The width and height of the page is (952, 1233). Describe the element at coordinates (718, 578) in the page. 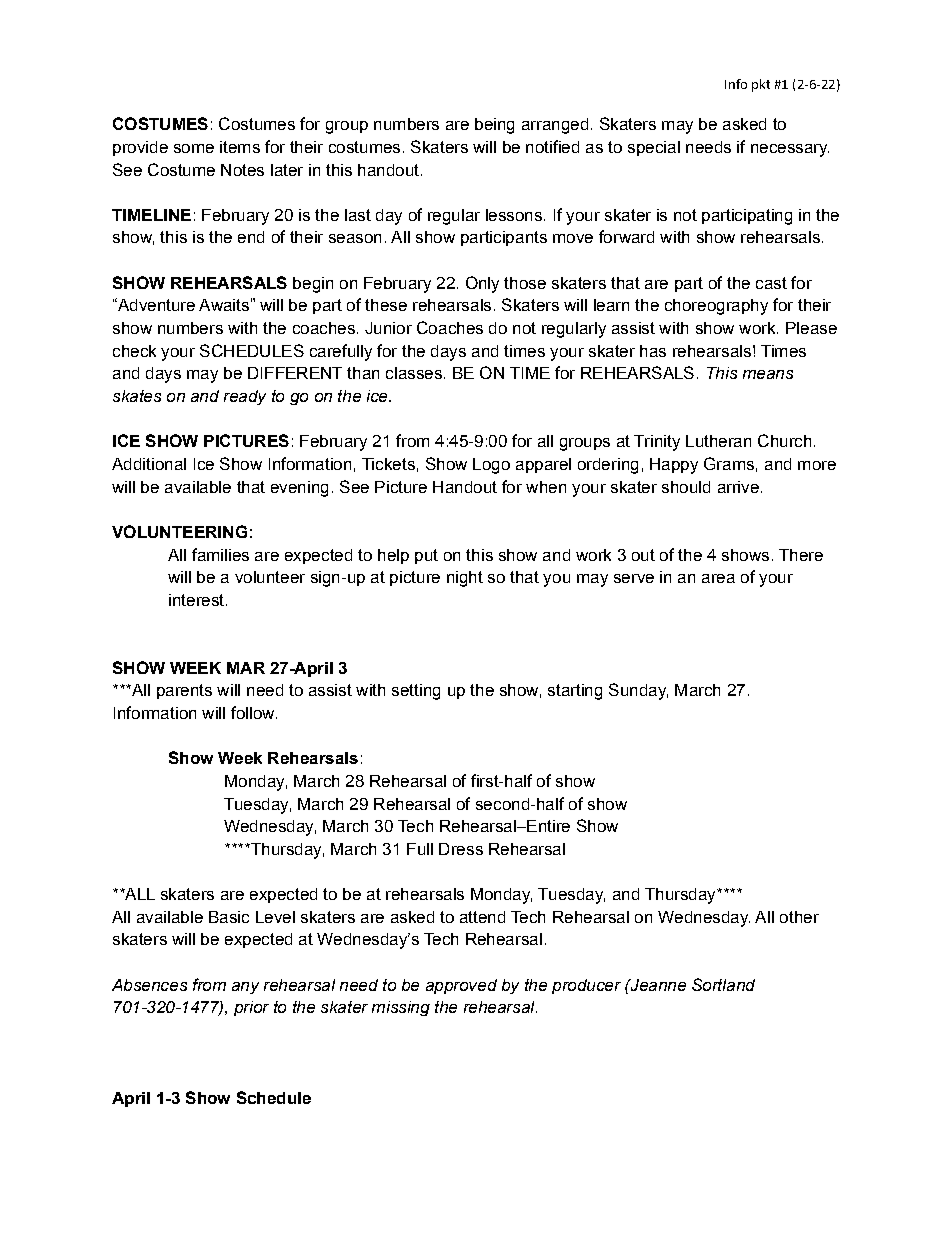

I see `area` at that location.
